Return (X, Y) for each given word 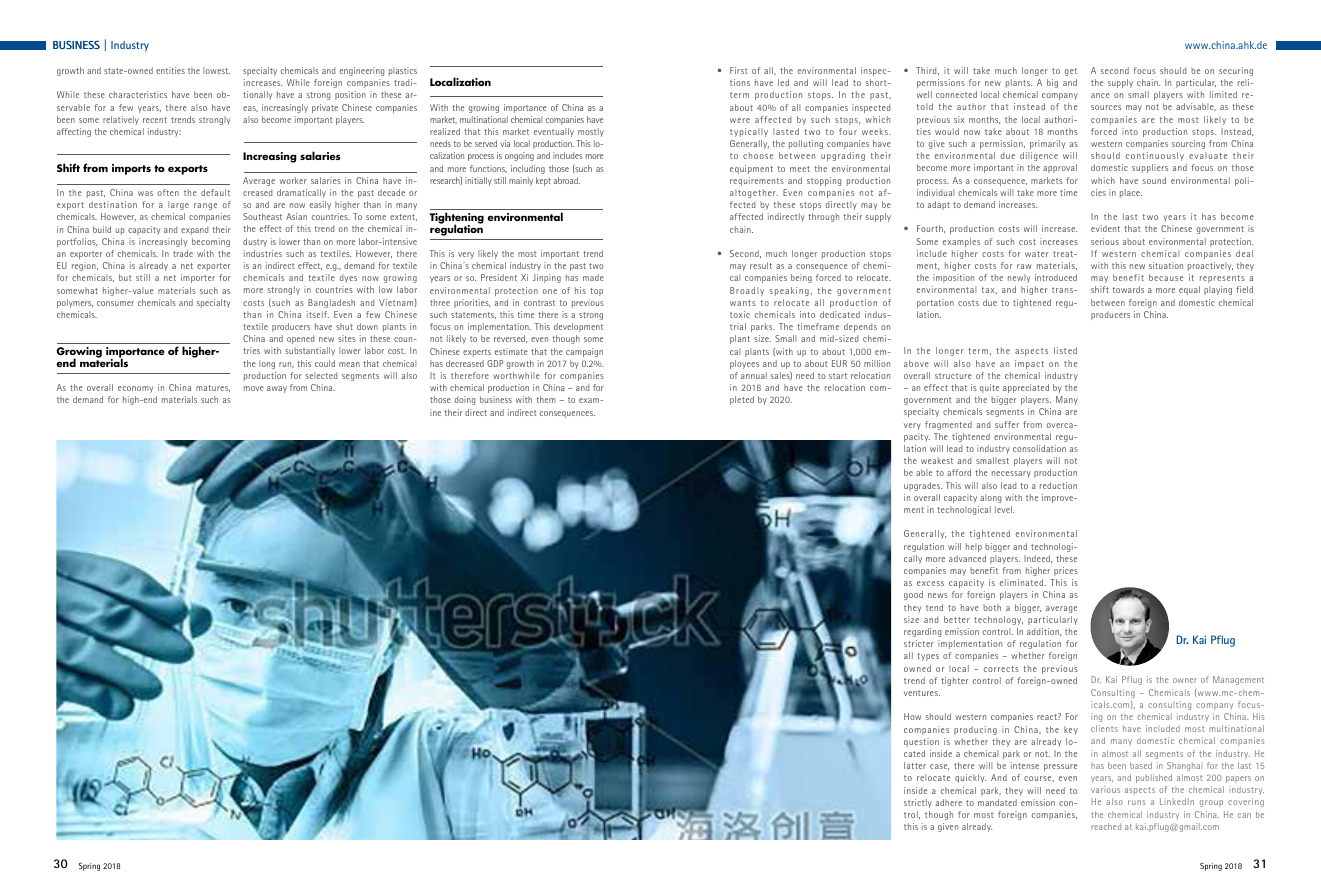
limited (1223, 94)
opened (300, 339)
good (913, 595)
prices (1066, 571)
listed (1065, 350)
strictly (918, 803)
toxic (740, 314)
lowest (216, 70)
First (739, 70)
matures (213, 388)
